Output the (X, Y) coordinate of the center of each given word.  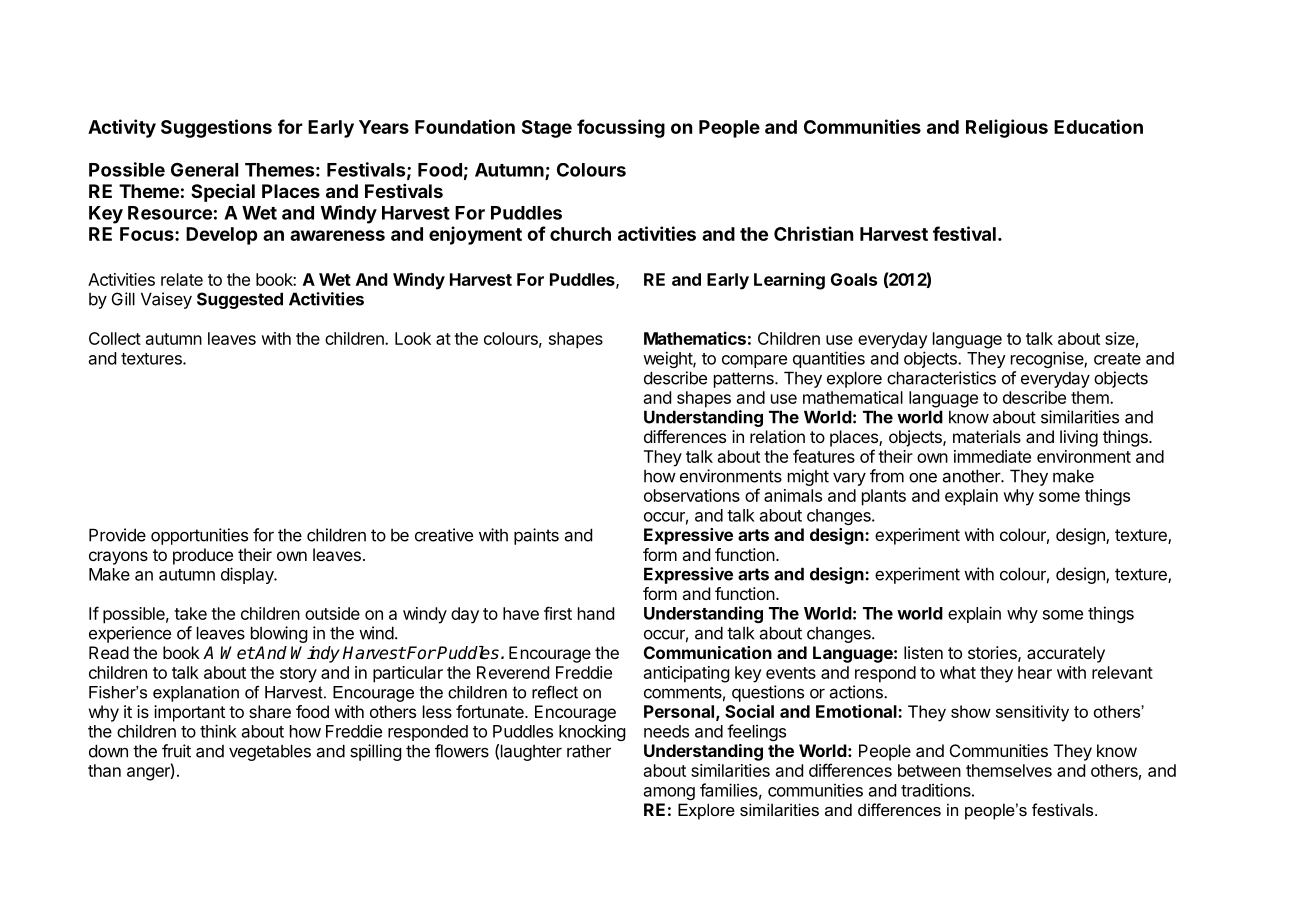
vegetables (270, 752)
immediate (992, 456)
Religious (1007, 128)
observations (692, 495)
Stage (547, 129)
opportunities (199, 536)
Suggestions (216, 128)
